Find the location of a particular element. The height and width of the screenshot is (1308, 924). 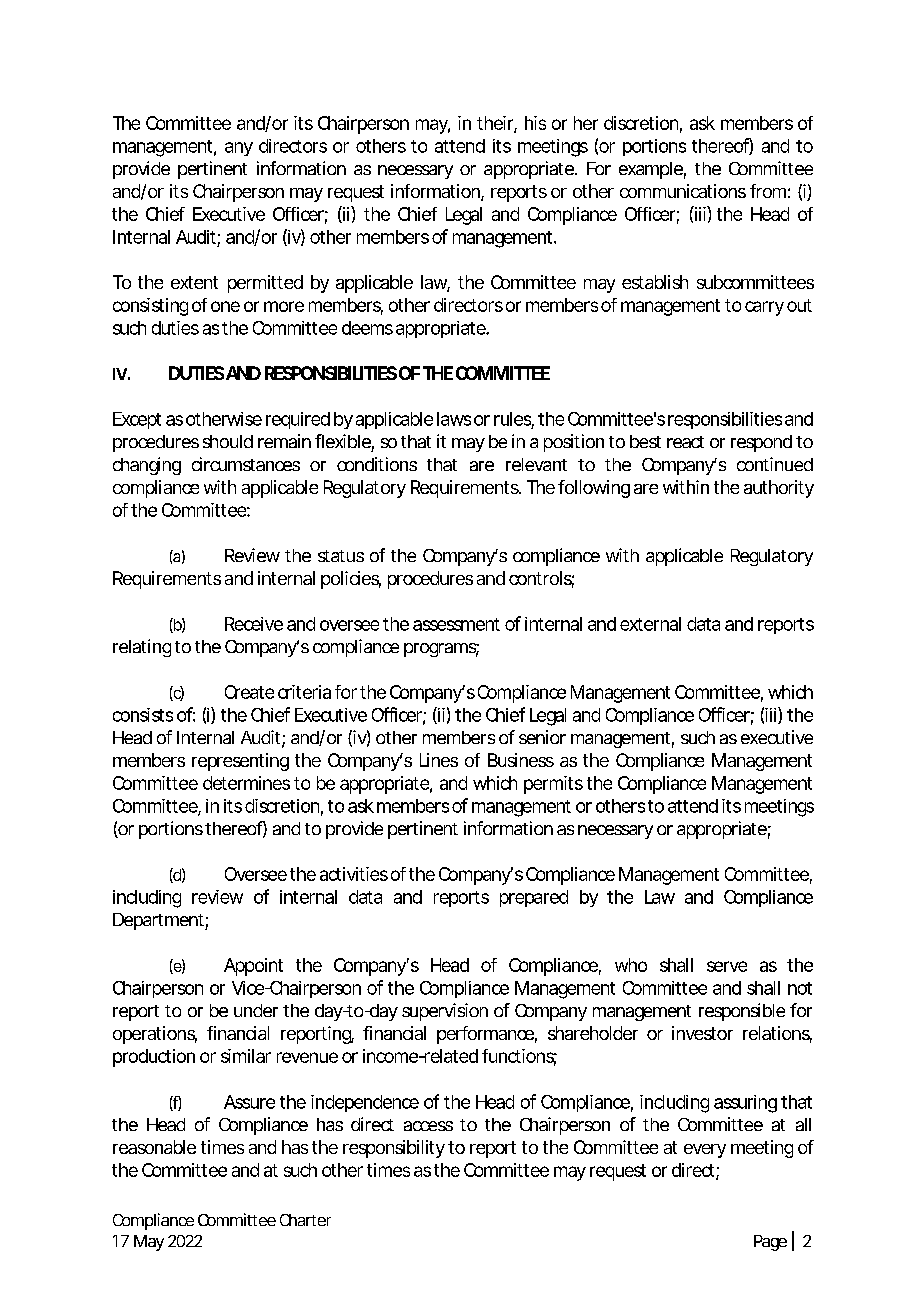

Charter is located at coordinates (305, 1220).
